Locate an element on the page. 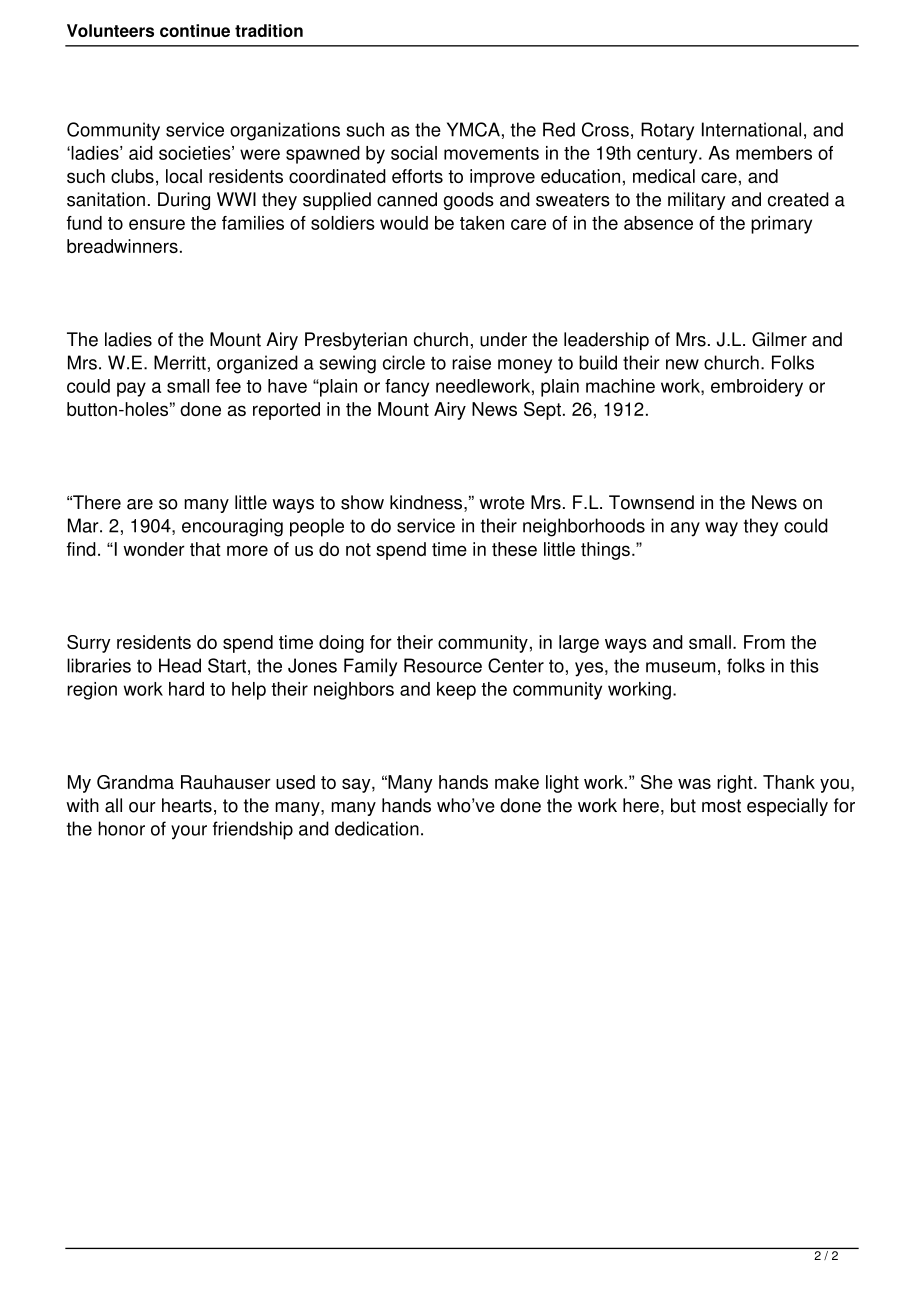  embroidery is located at coordinates (757, 388).
